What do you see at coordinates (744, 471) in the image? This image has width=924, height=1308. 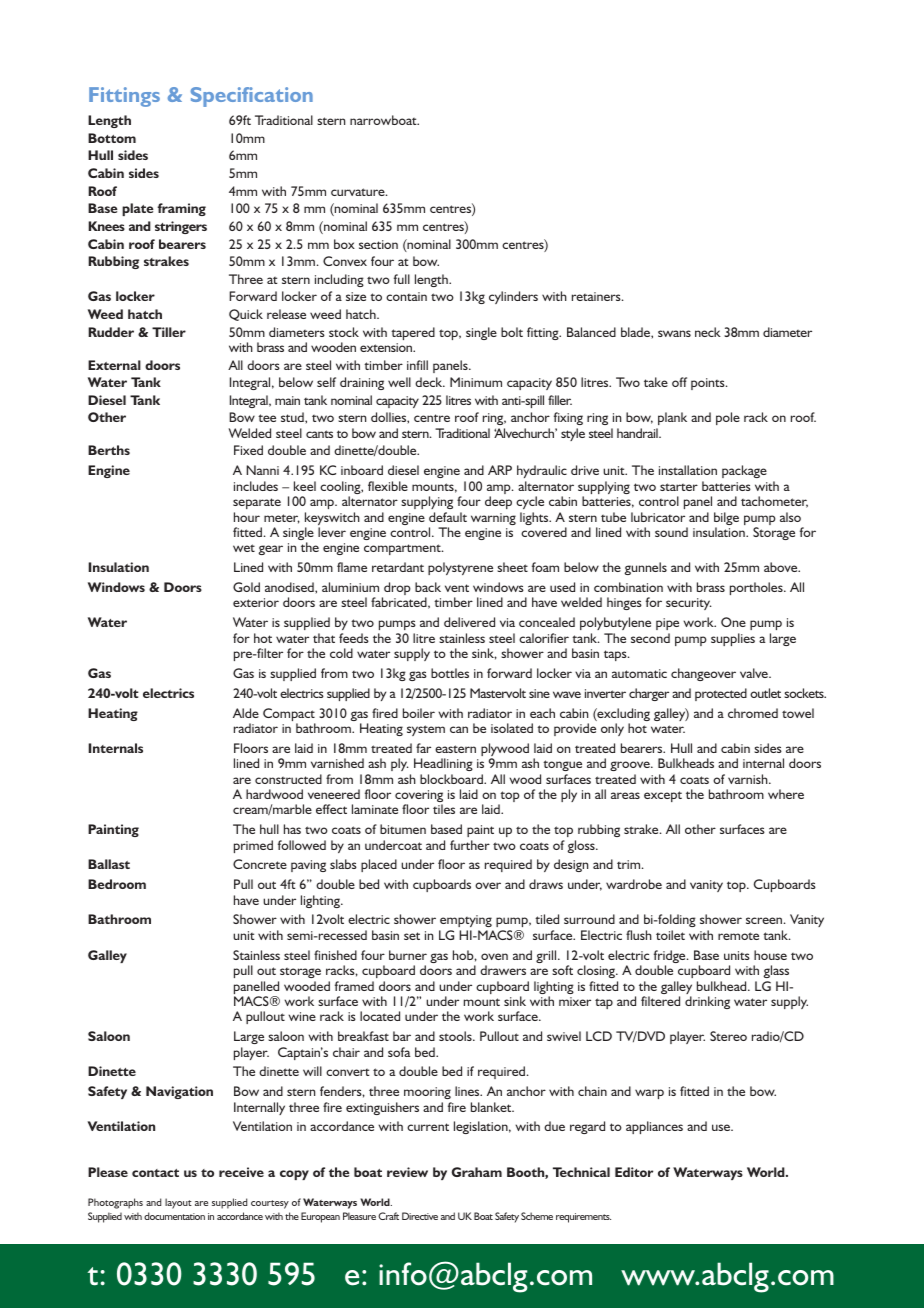 I see `package` at bounding box center [744, 471].
